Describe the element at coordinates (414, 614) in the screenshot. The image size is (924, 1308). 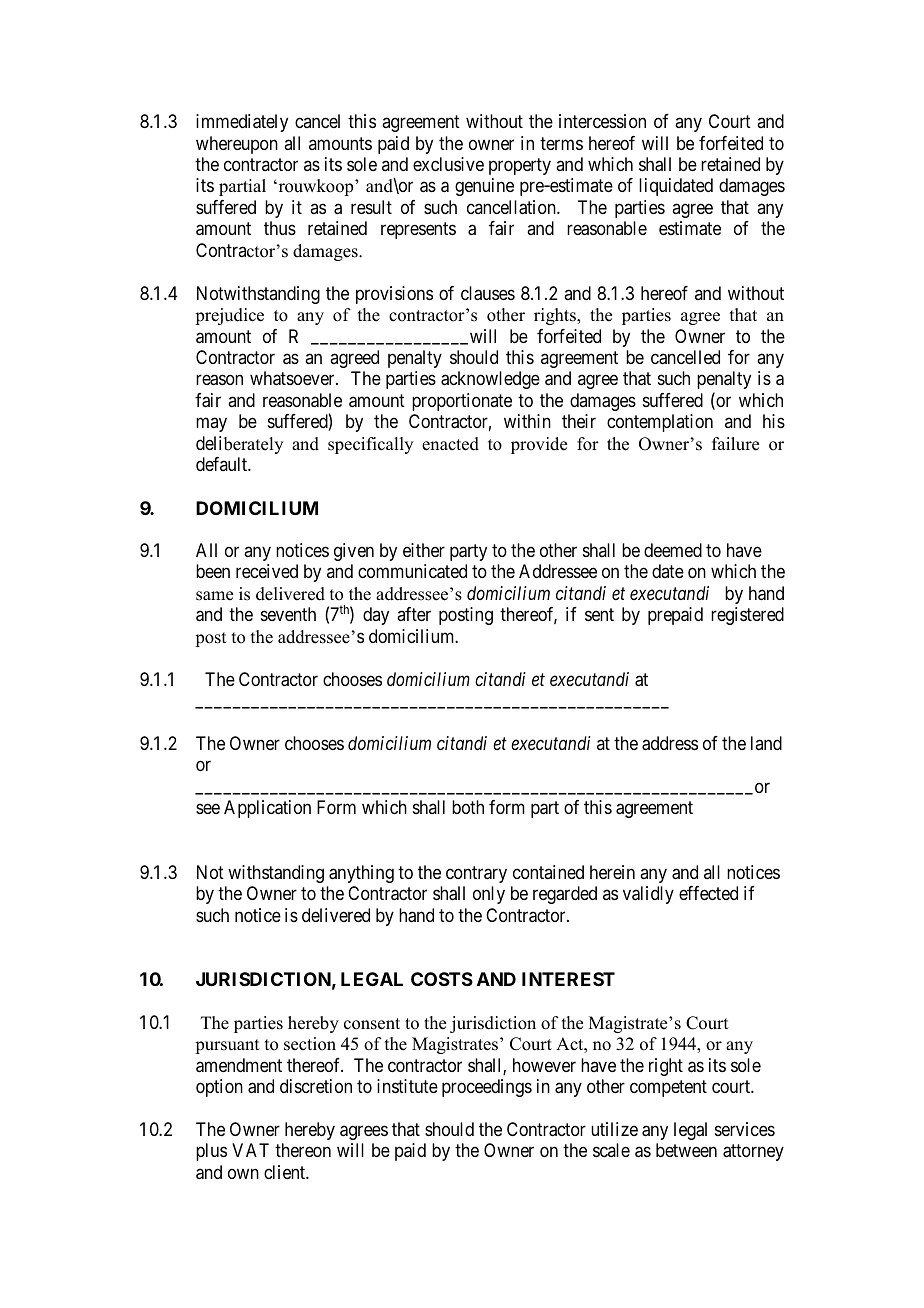
I see `after` at that location.
